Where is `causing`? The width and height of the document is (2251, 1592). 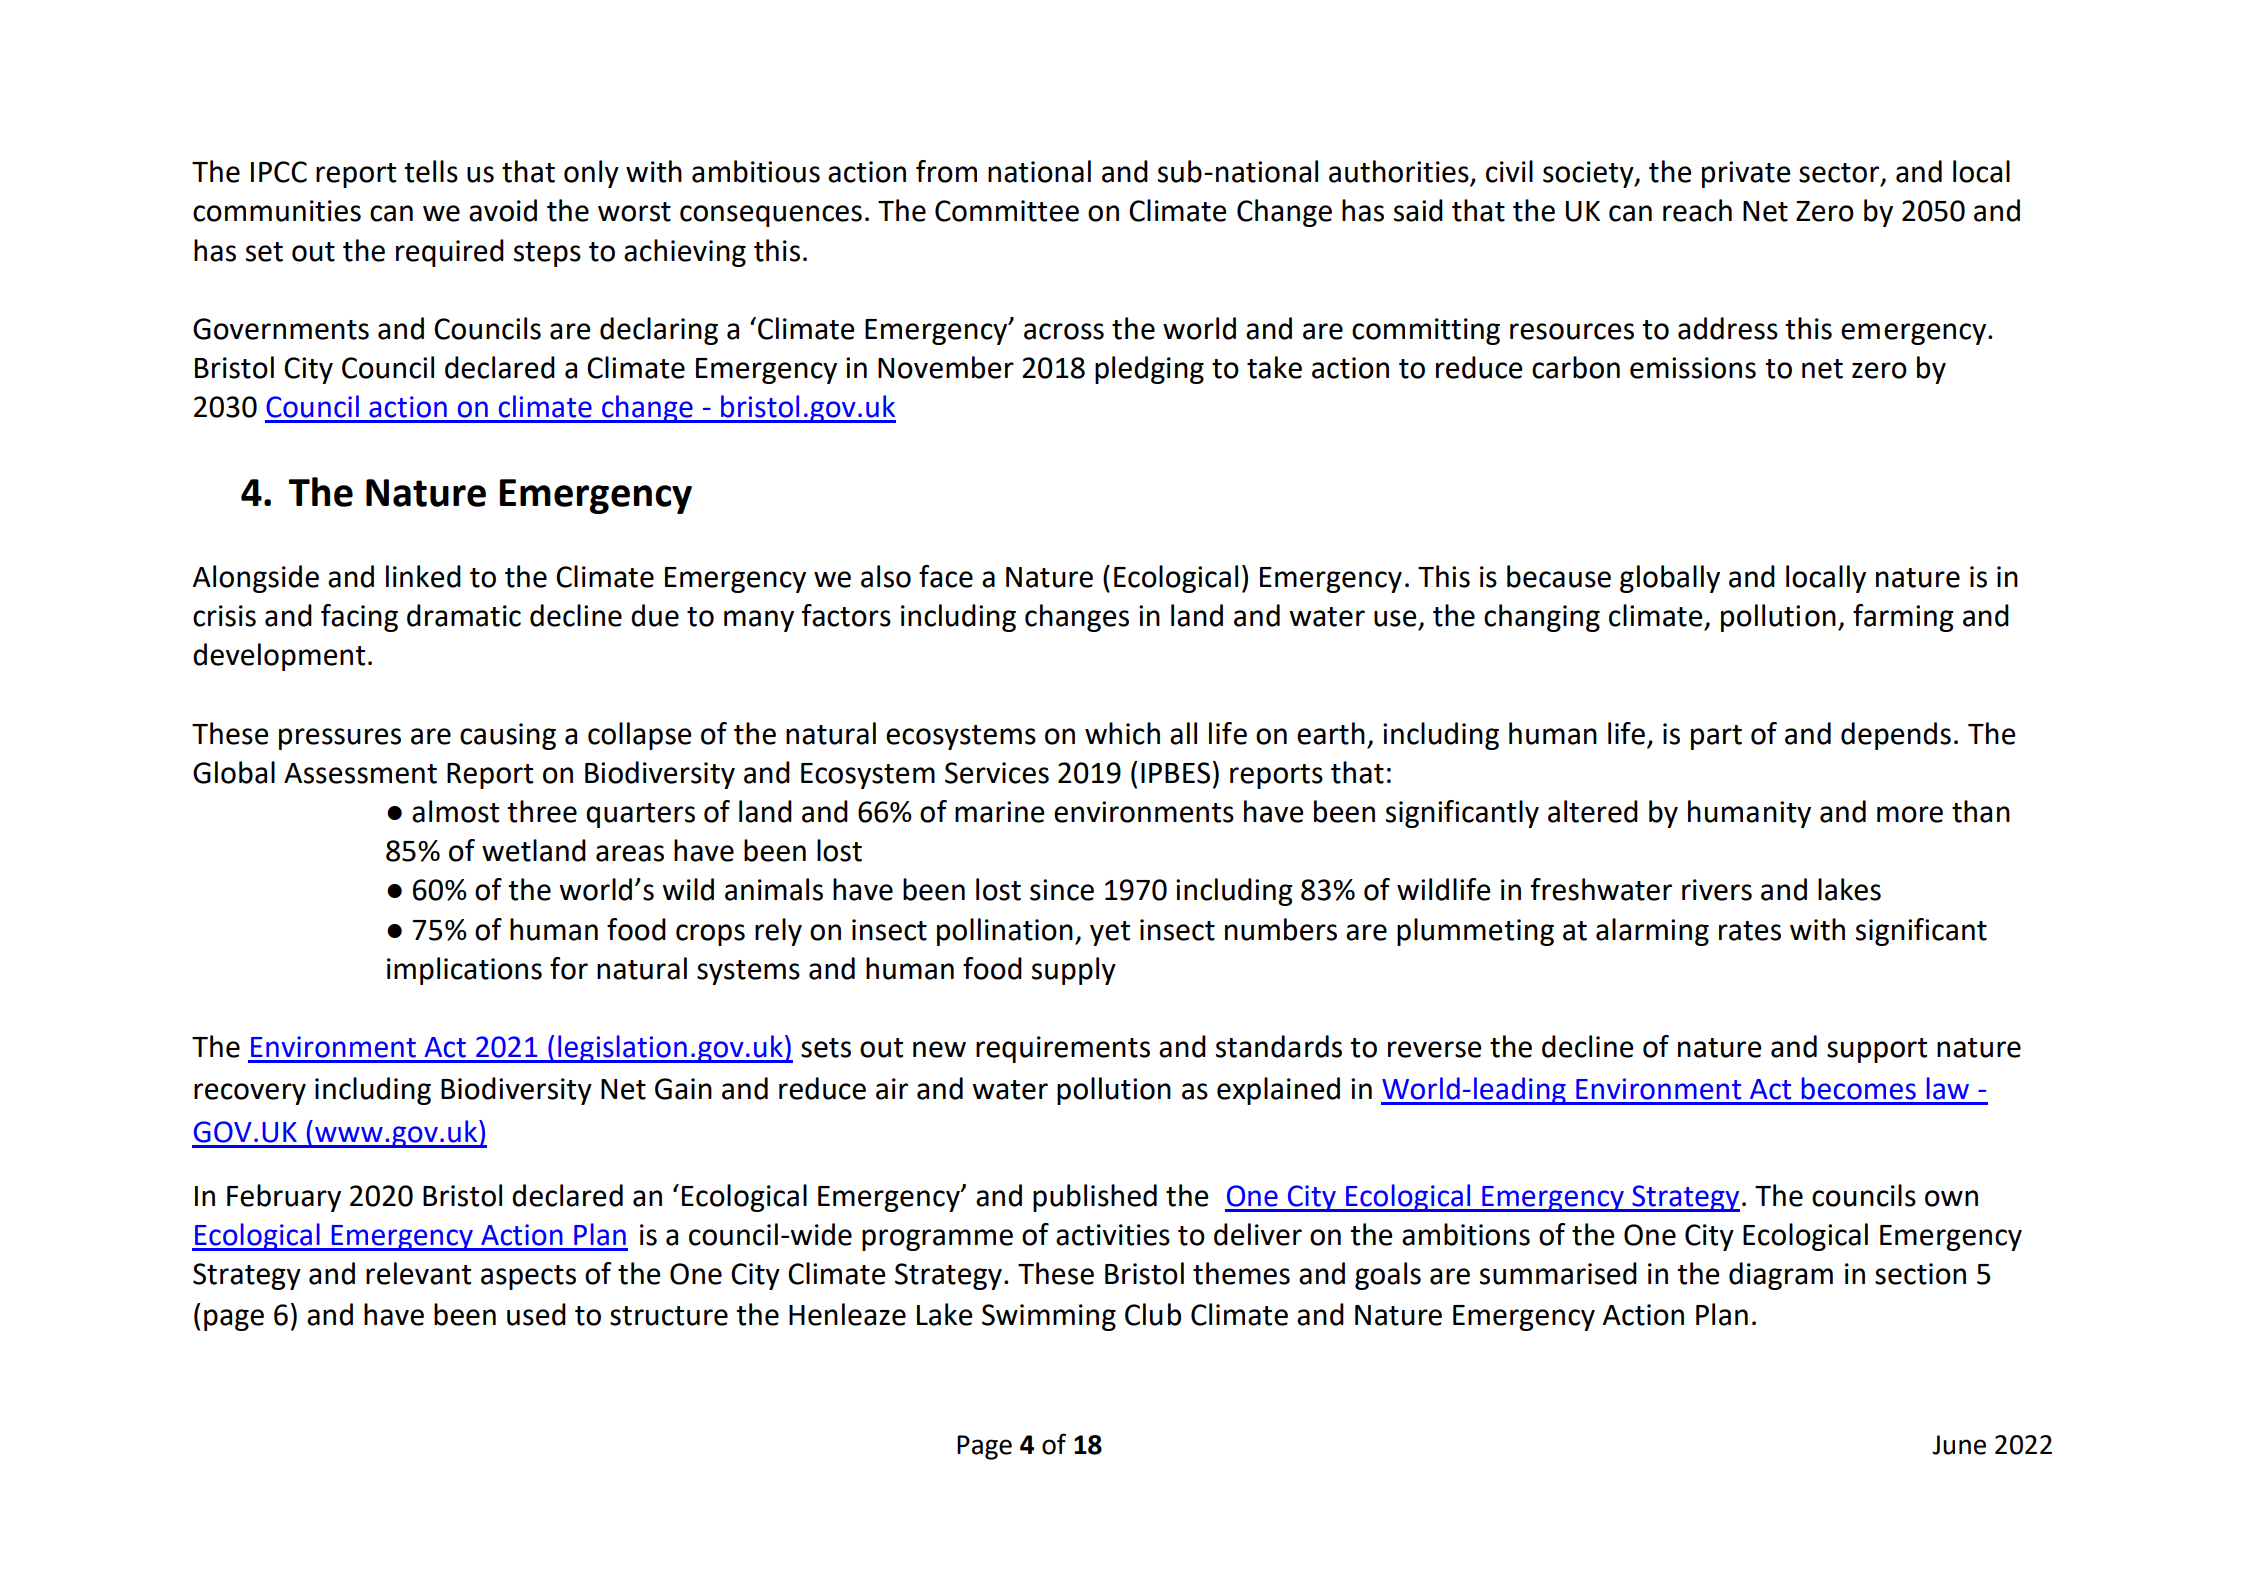 causing is located at coordinates (508, 736).
